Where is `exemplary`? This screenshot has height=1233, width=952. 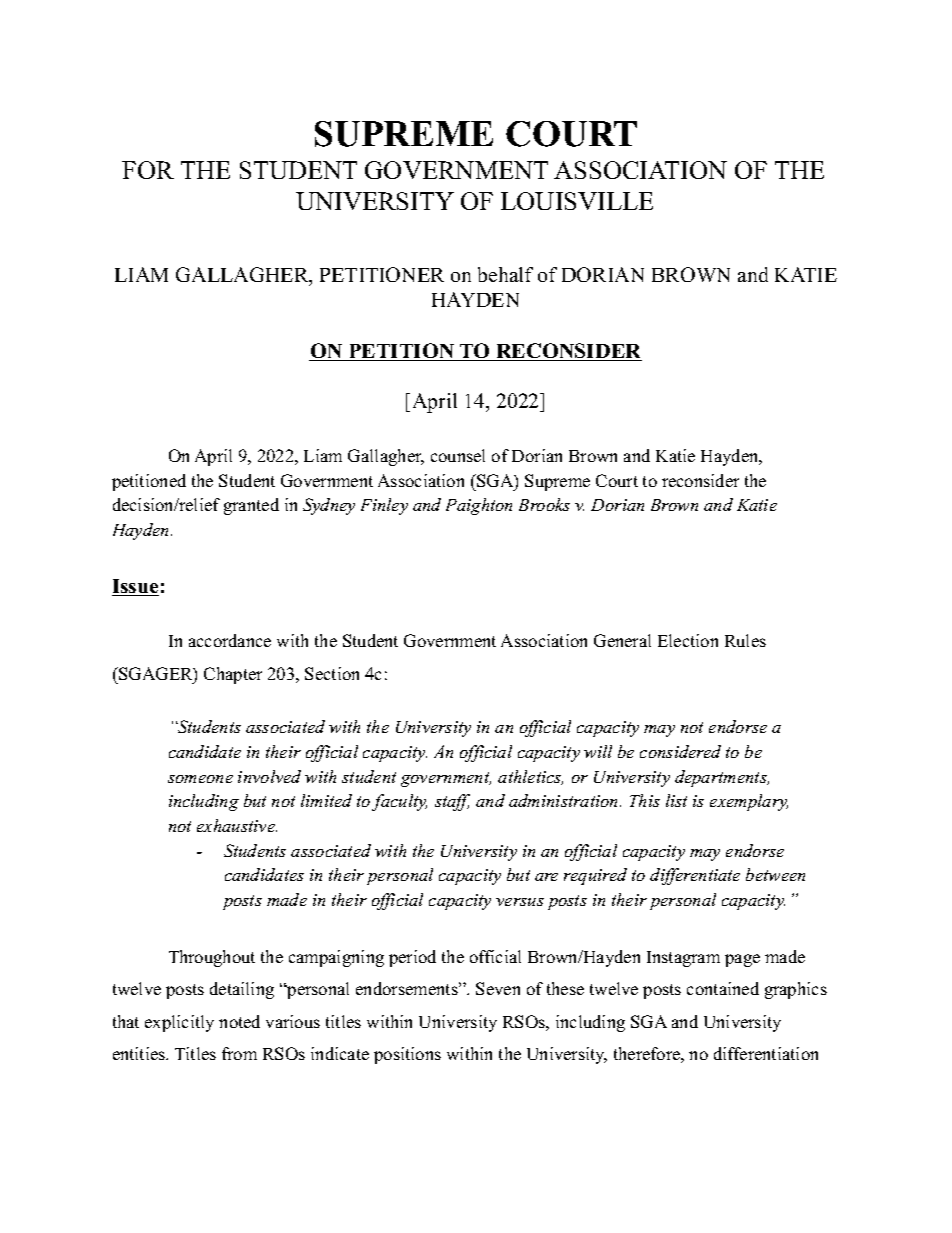 exemplary is located at coordinates (749, 802).
